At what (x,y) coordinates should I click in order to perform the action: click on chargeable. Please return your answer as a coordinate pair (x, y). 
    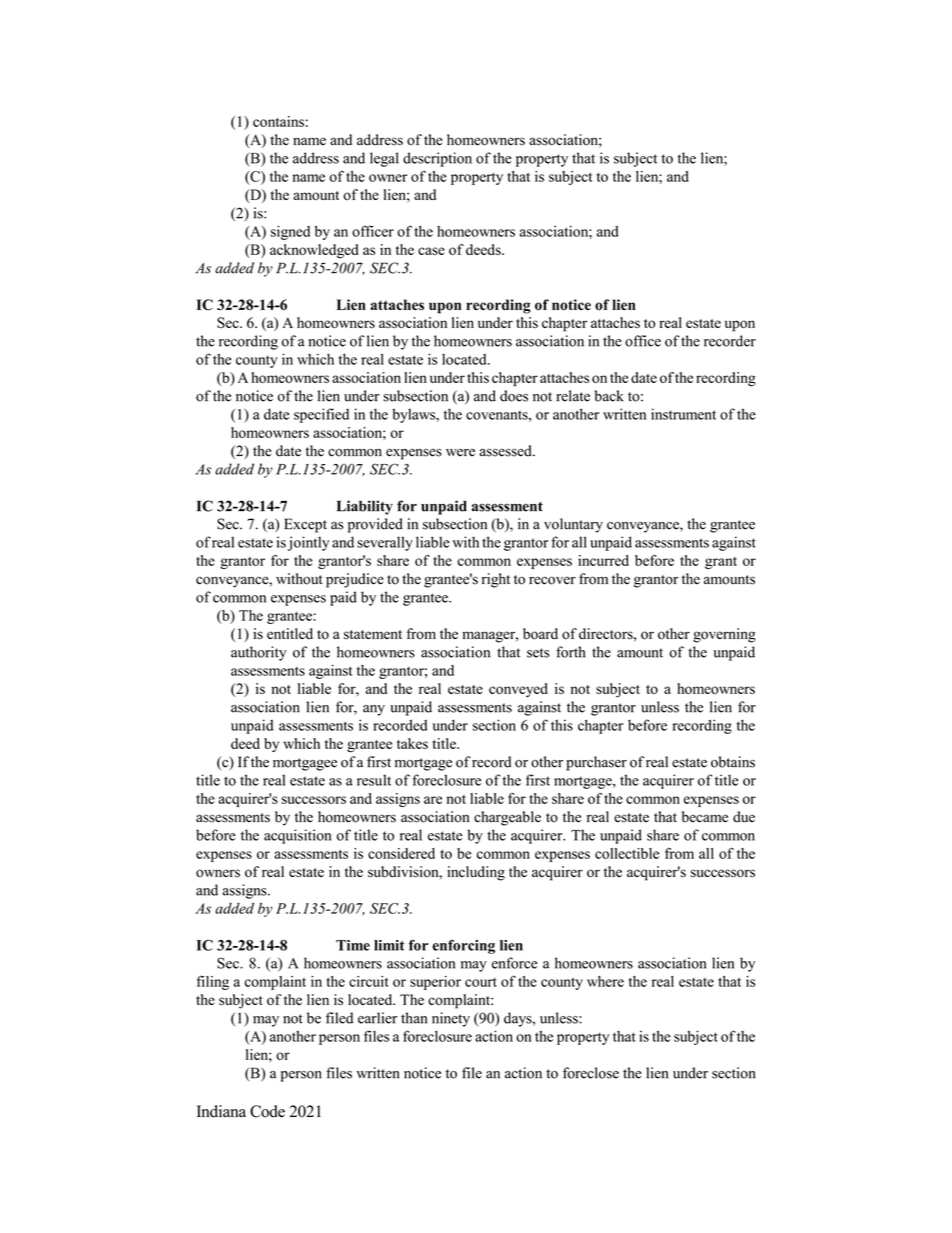
    Looking at the image, I should click on (507, 818).
